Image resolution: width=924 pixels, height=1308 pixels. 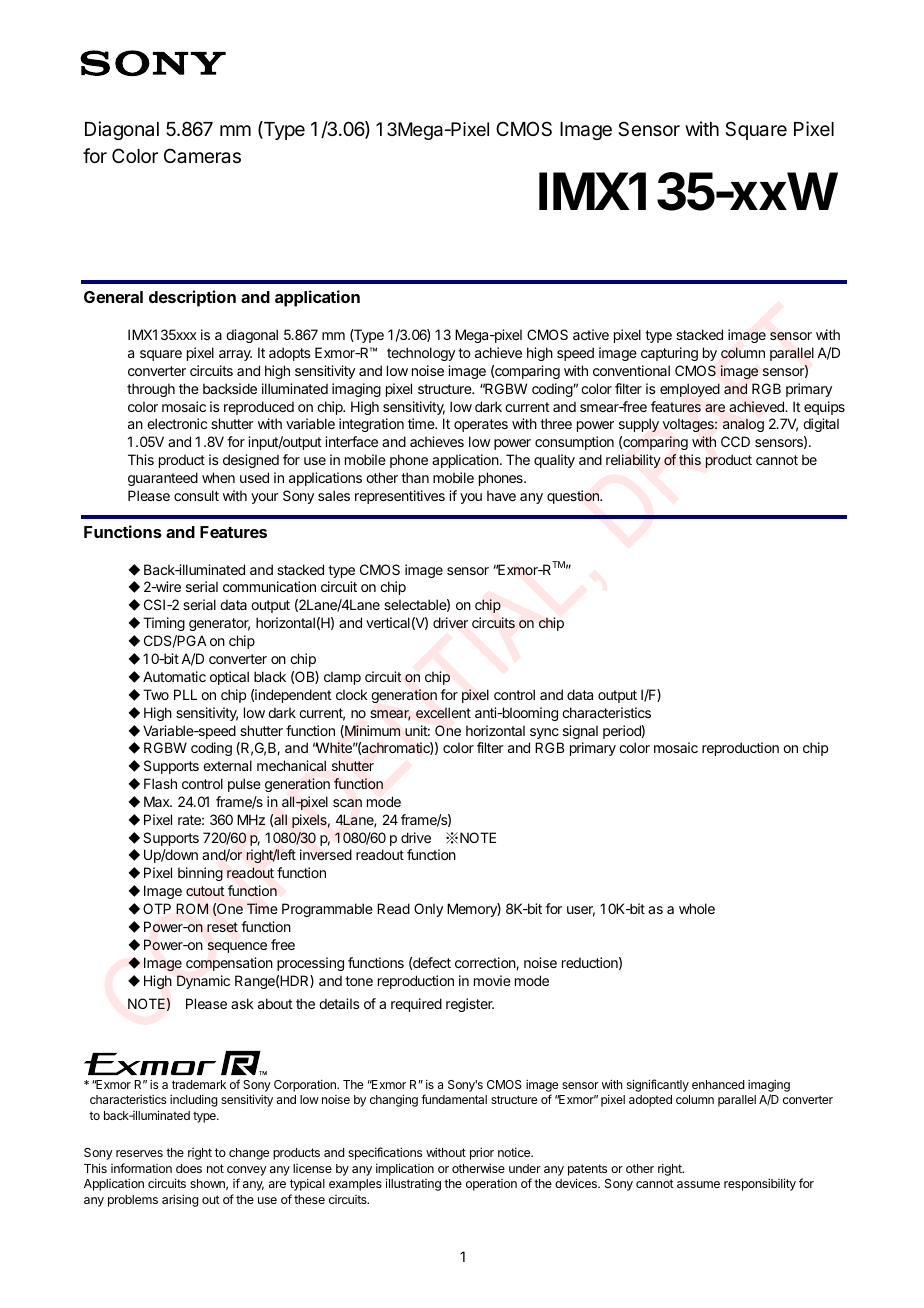 What do you see at coordinates (200, 874) in the screenshot?
I see `binning` at bounding box center [200, 874].
